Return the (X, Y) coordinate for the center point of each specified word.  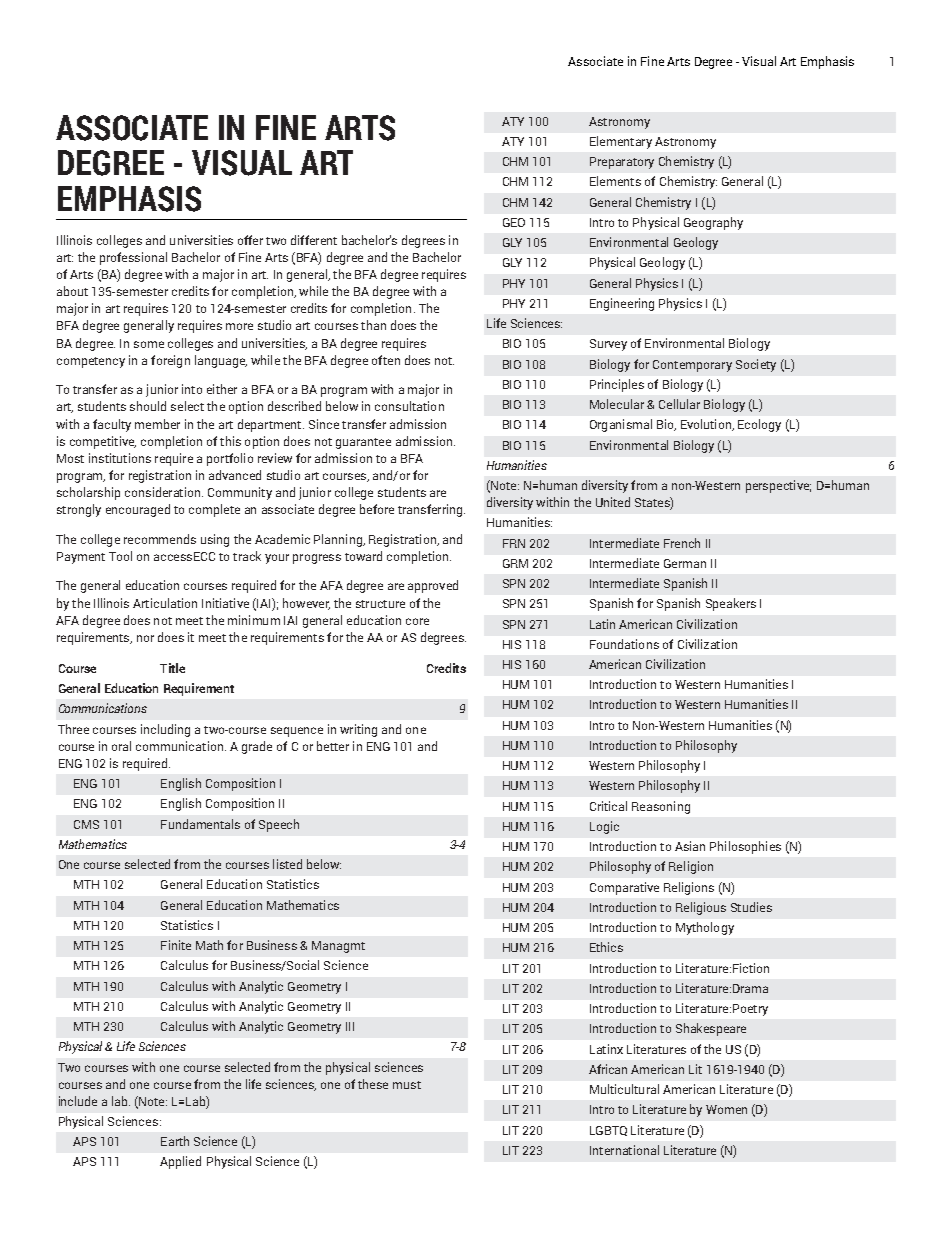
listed (287, 864)
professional (133, 258)
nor (145, 638)
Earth (175, 1141)
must (407, 1085)
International (624, 1150)
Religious (701, 908)
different (314, 240)
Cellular (679, 404)
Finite (176, 945)
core (417, 621)
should (148, 406)
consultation (409, 406)
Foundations (624, 644)
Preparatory (622, 163)
